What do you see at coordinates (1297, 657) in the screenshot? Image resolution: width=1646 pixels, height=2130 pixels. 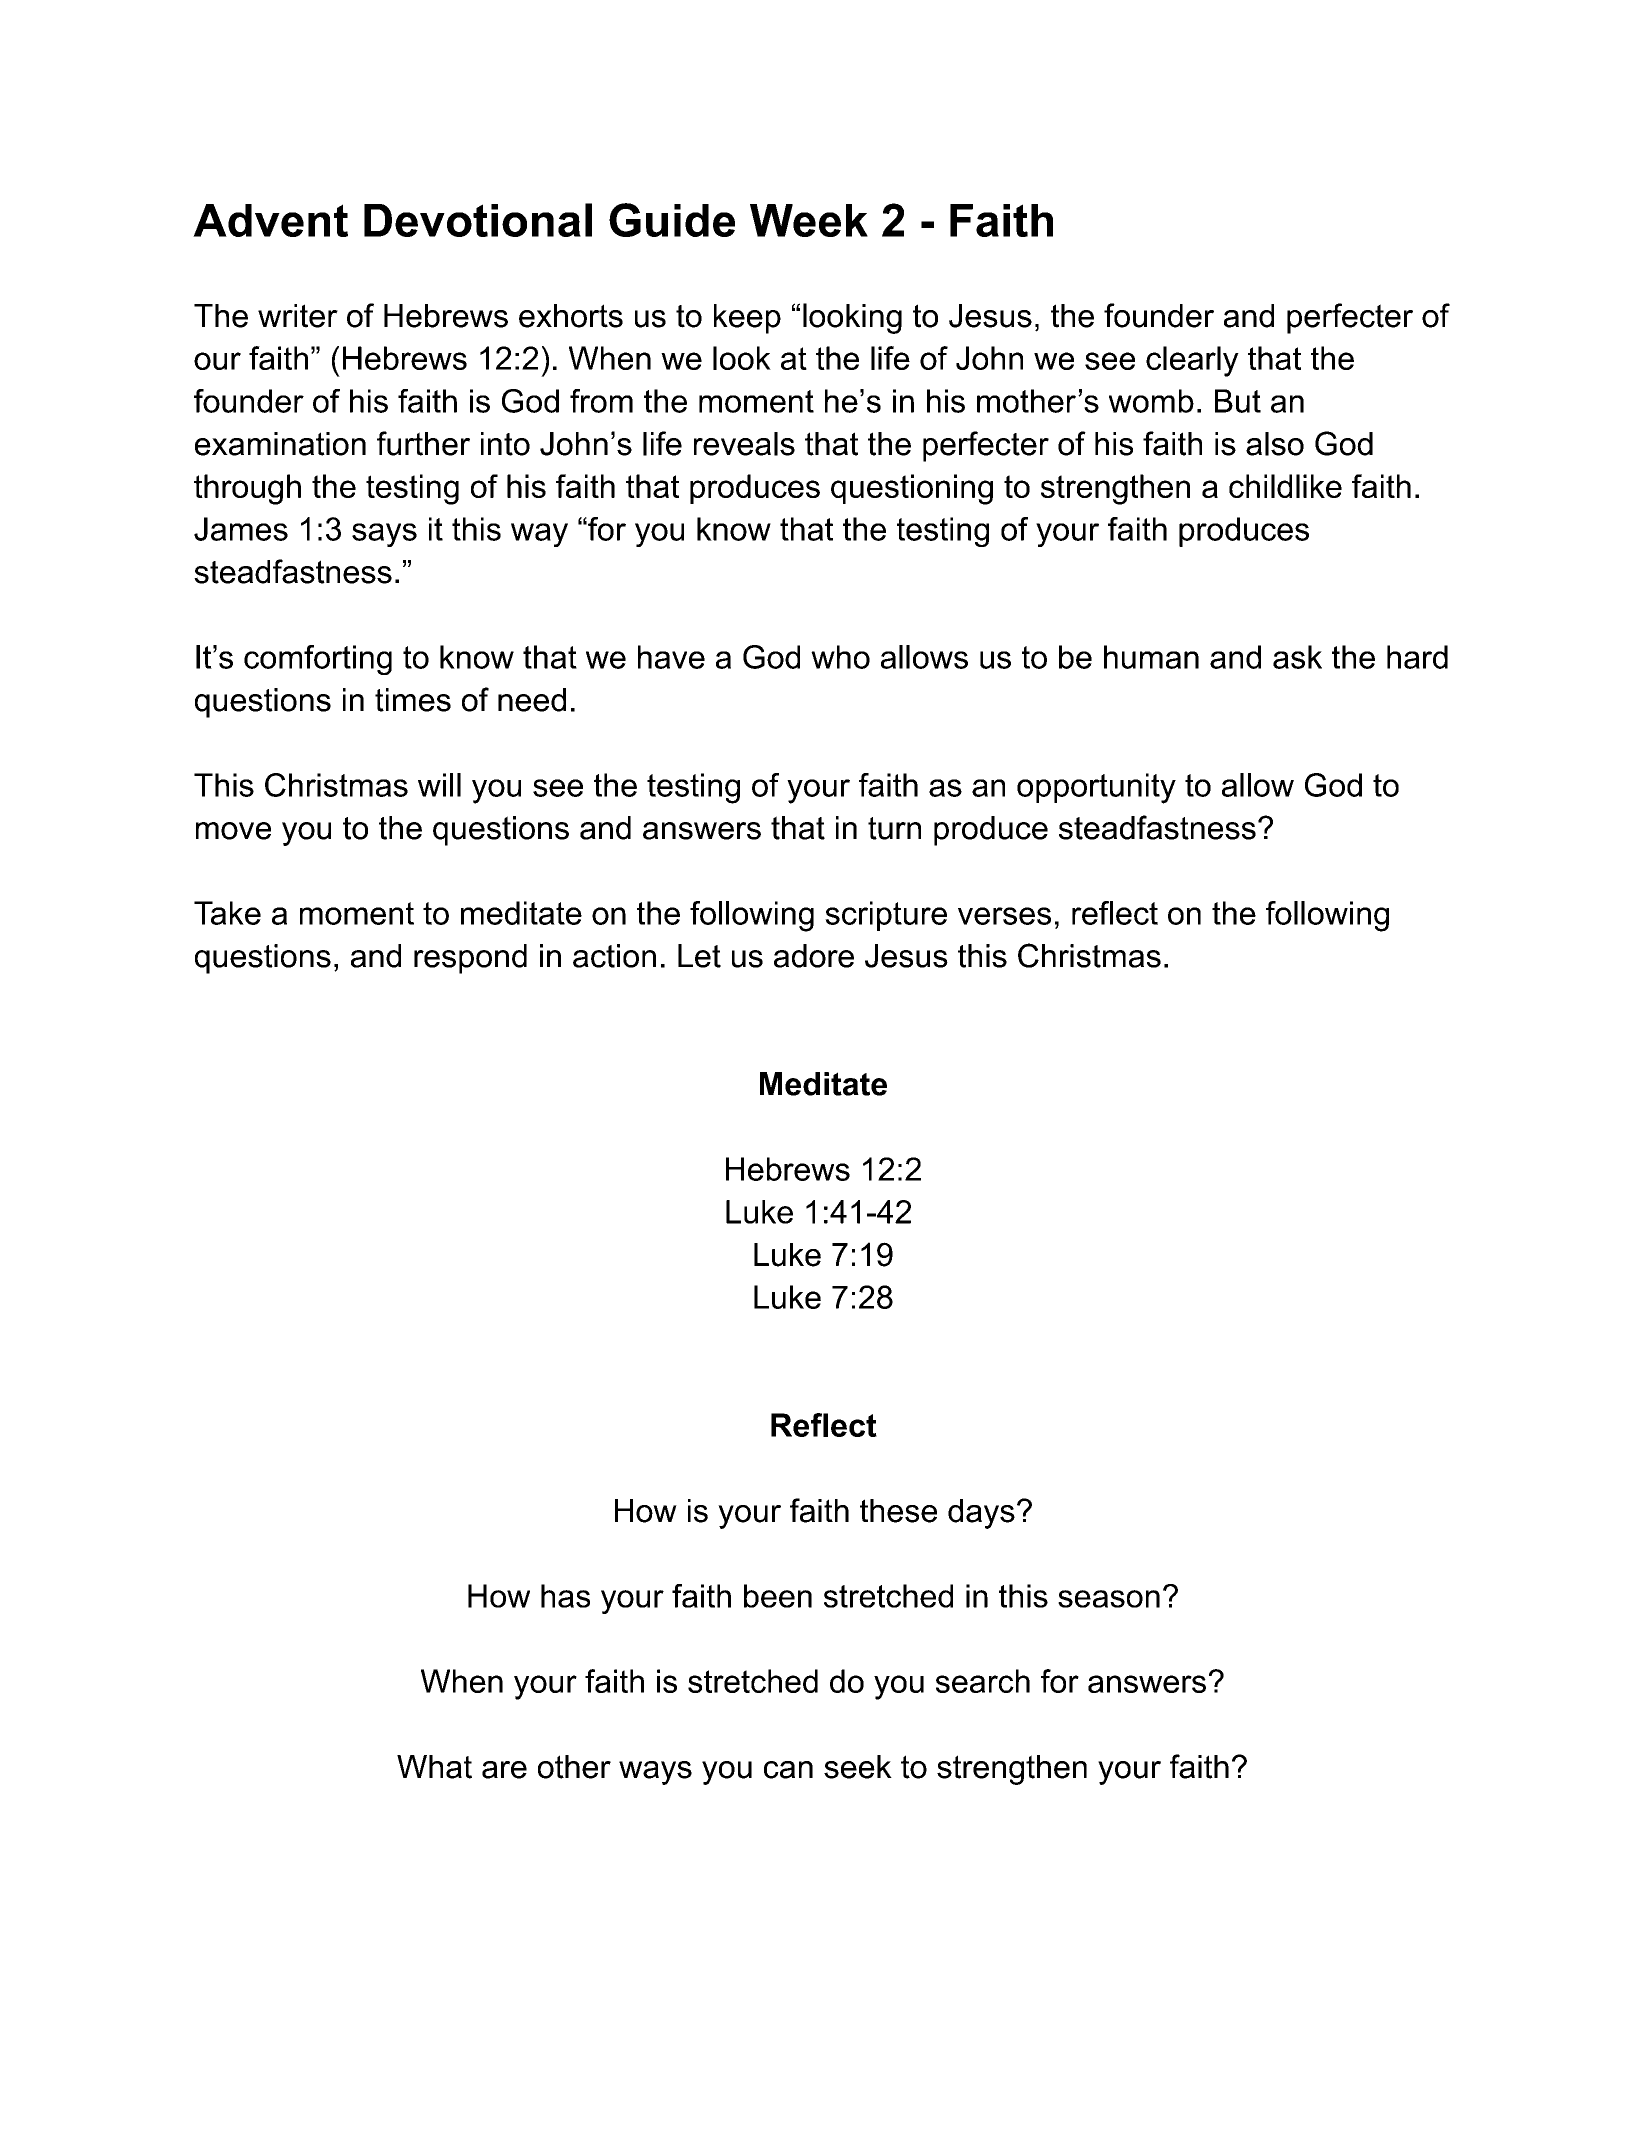 I see `ask` at bounding box center [1297, 657].
